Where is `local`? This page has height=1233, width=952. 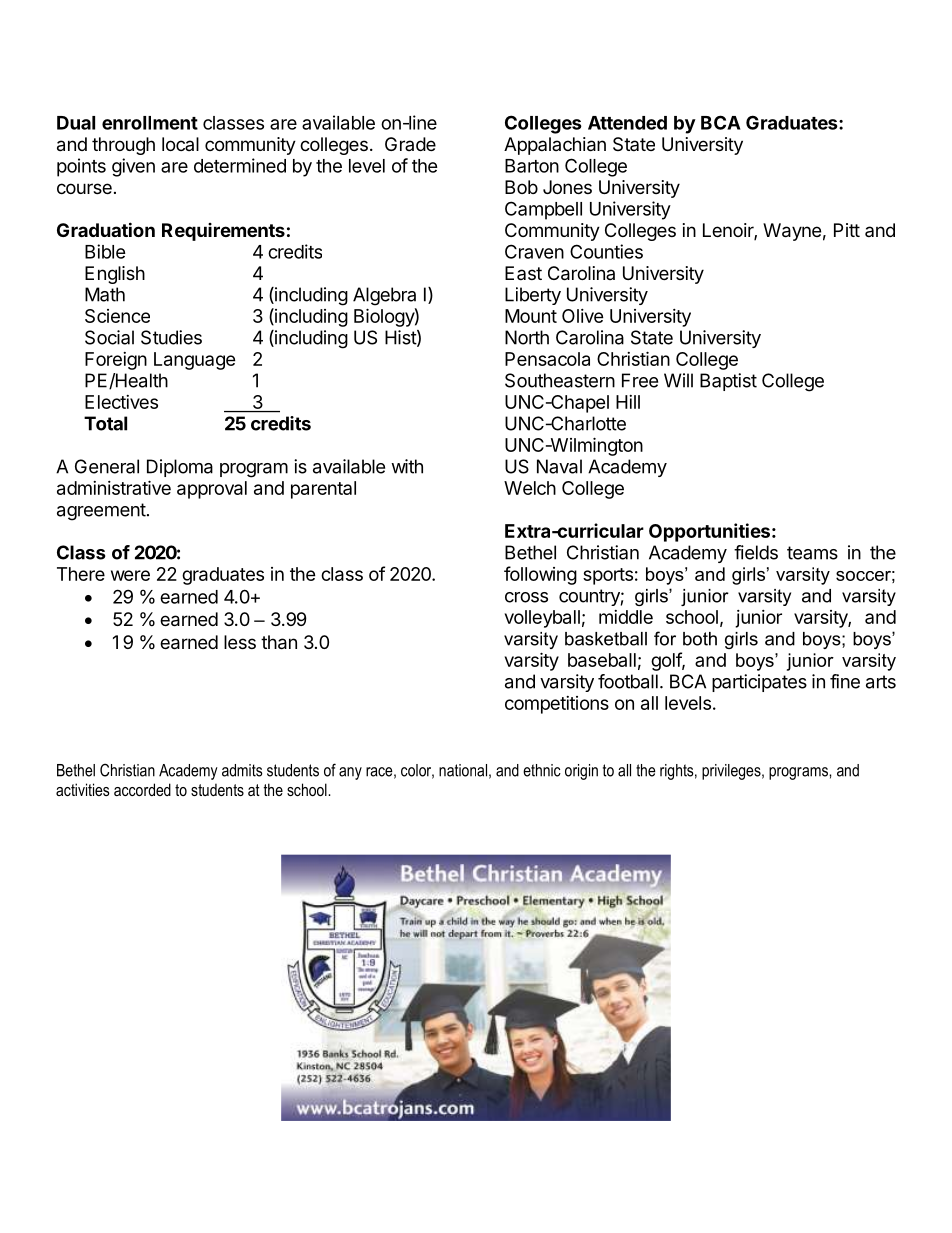
local is located at coordinates (180, 144).
